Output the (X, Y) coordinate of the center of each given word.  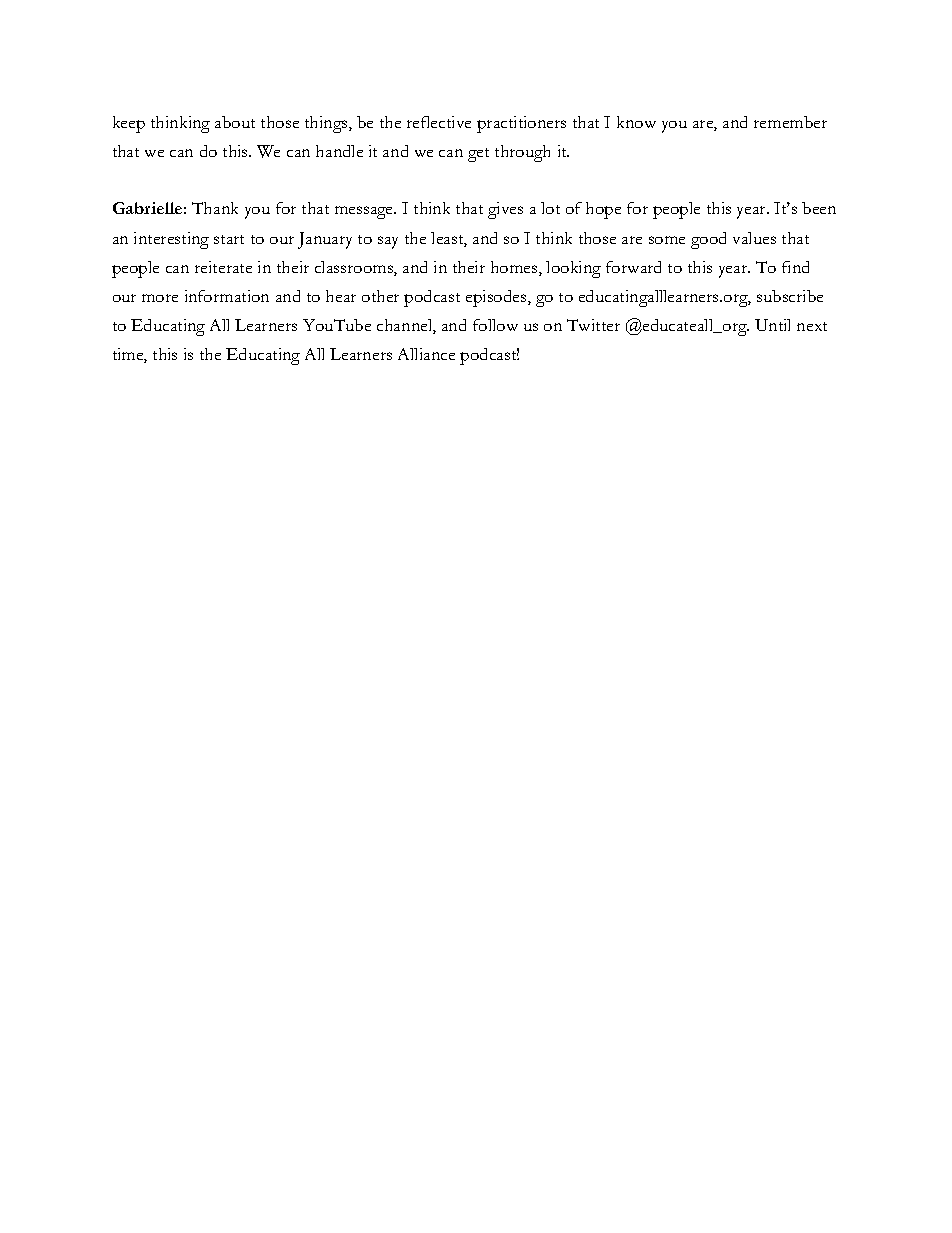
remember (790, 122)
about (235, 122)
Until (772, 325)
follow (495, 325)
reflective (439, 122)
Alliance (426, 354)
